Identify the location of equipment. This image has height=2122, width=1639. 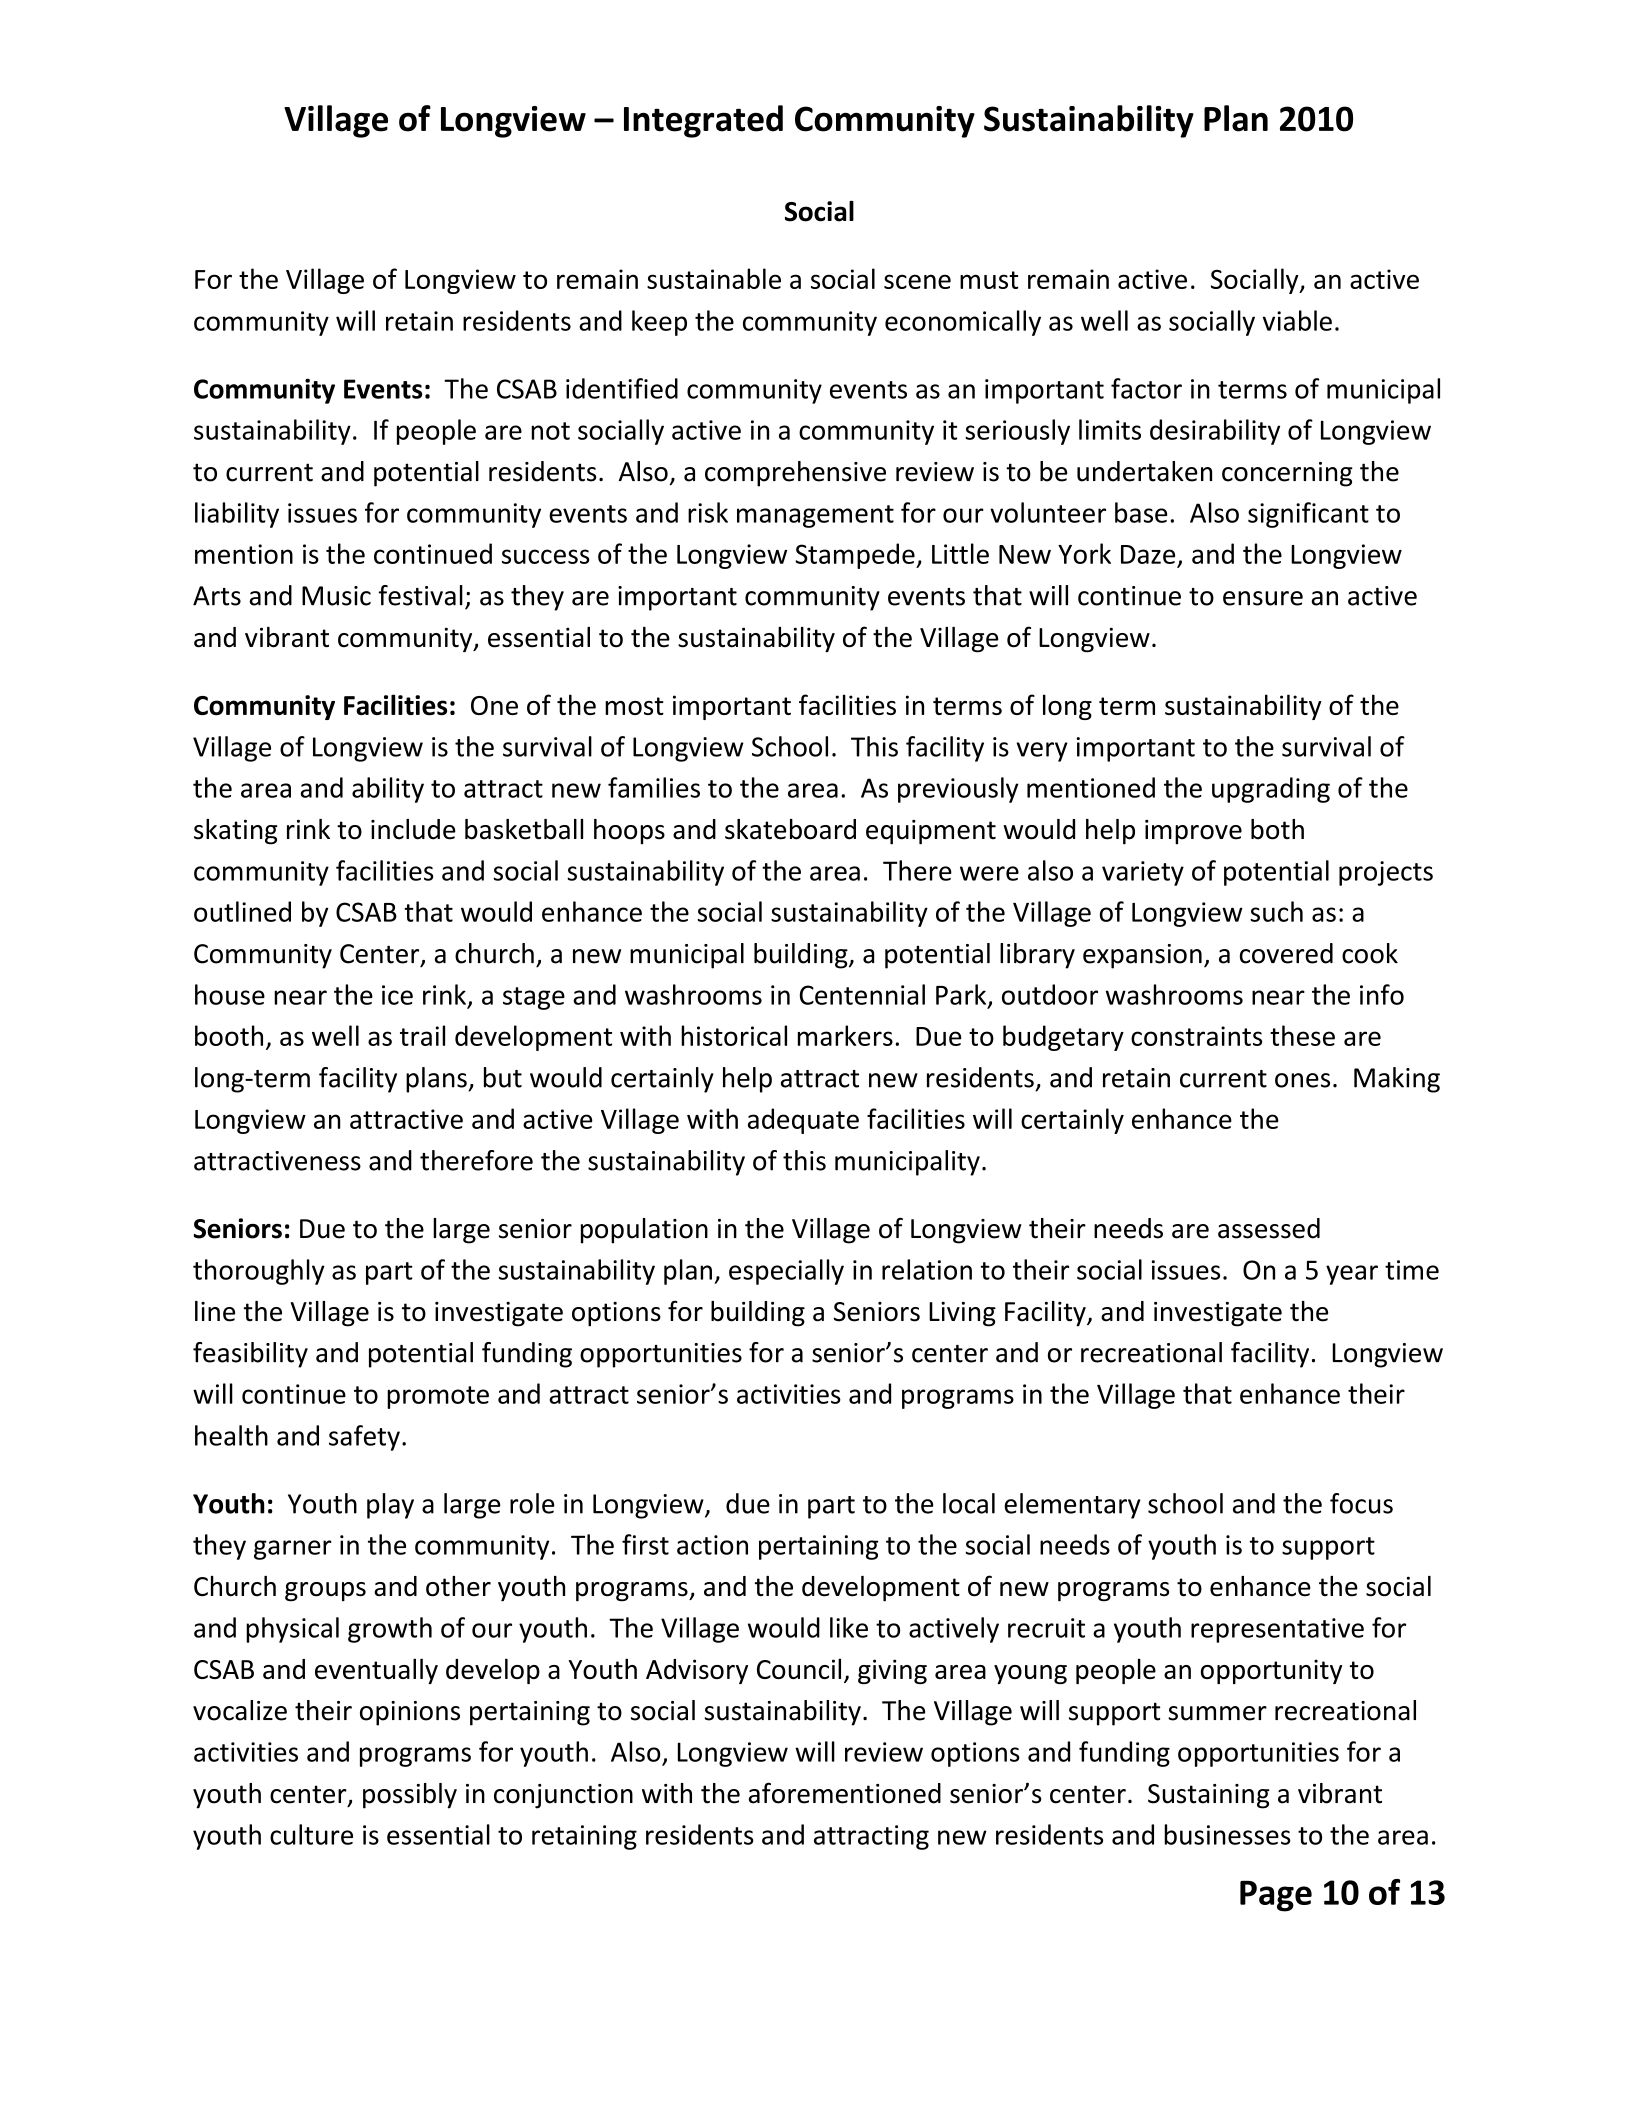
(931, 832).
